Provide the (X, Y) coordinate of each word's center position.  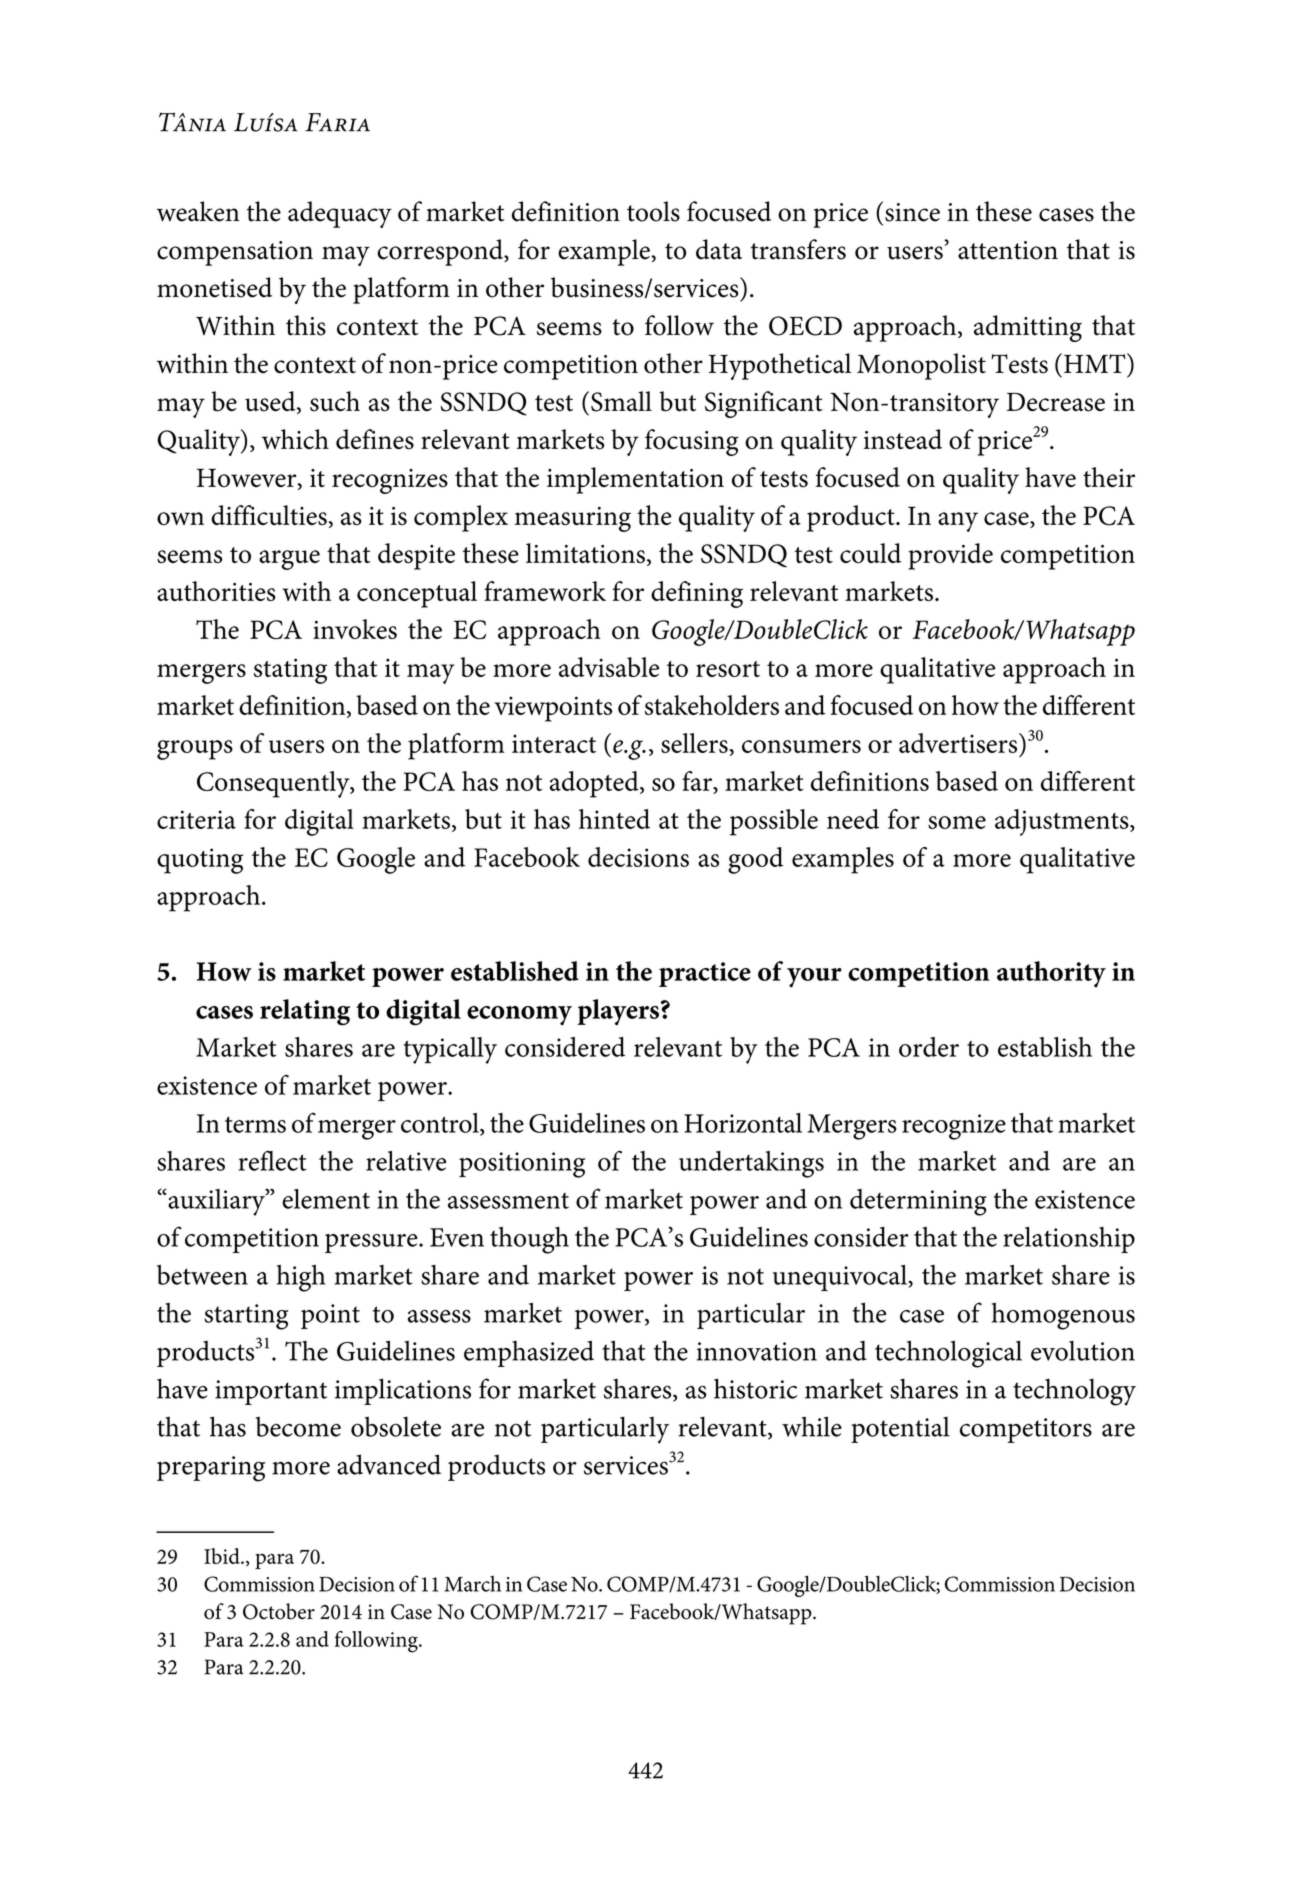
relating (305, 1012)
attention (1008, 250)
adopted (595, 784)
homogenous (1063, 1316)
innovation (757, 1351)
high (301, 1278)
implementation (635, 480)
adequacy (340, 214)
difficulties (270, 515)
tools (653, 211)
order (929, 1047)
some (957, 822)
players (618, 1012)
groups (195, 750)
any (958, 522)
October (279, 1611)
